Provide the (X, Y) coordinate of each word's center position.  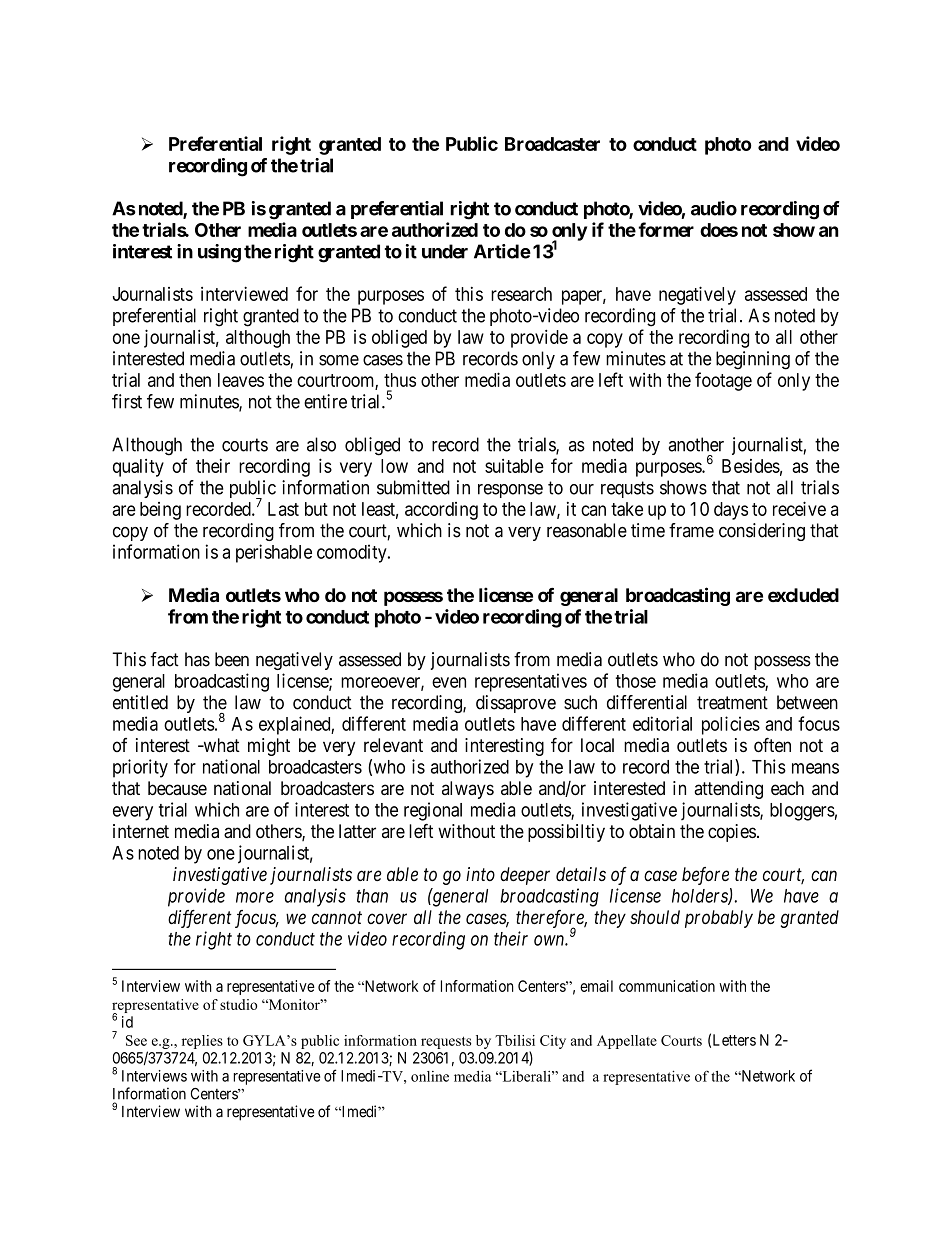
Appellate (627, 1042)
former (666, 229)
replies (202, 1042)
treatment (732, 703)
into (480, 874)
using (219, 253)
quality (138, 468)
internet (141, 831)
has (197, 659)
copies (732, 833)
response (510, 491)
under (445, 251)
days (731, 511)
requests (446, 1042)
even (449, 682)
